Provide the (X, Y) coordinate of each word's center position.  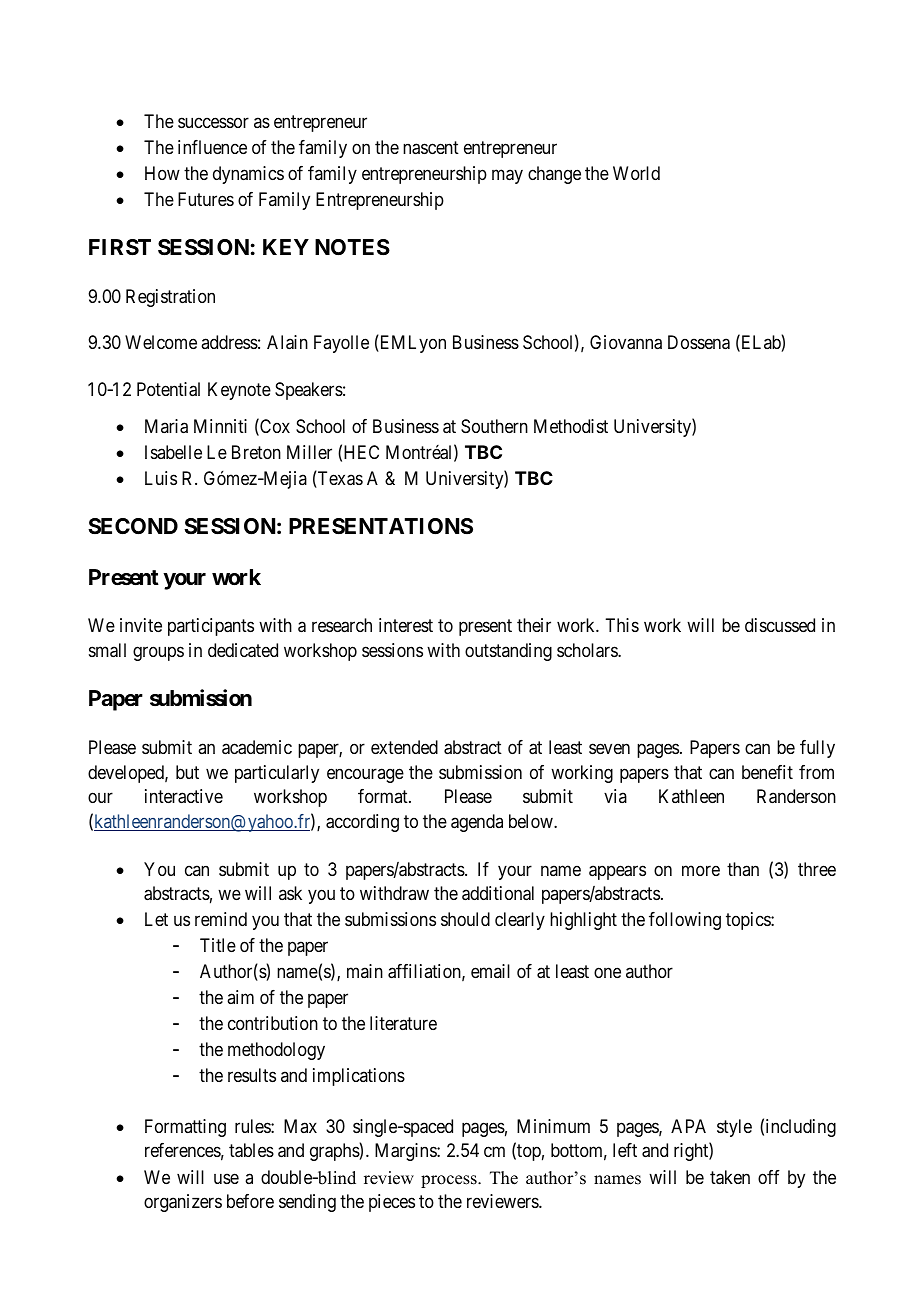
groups (158, 653)
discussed (780, 625)
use (226, 1178)
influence (212, 147)
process (450, 1181)
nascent (431, 148)
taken (730, 1177)
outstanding (508, 652)
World (636, 173)
